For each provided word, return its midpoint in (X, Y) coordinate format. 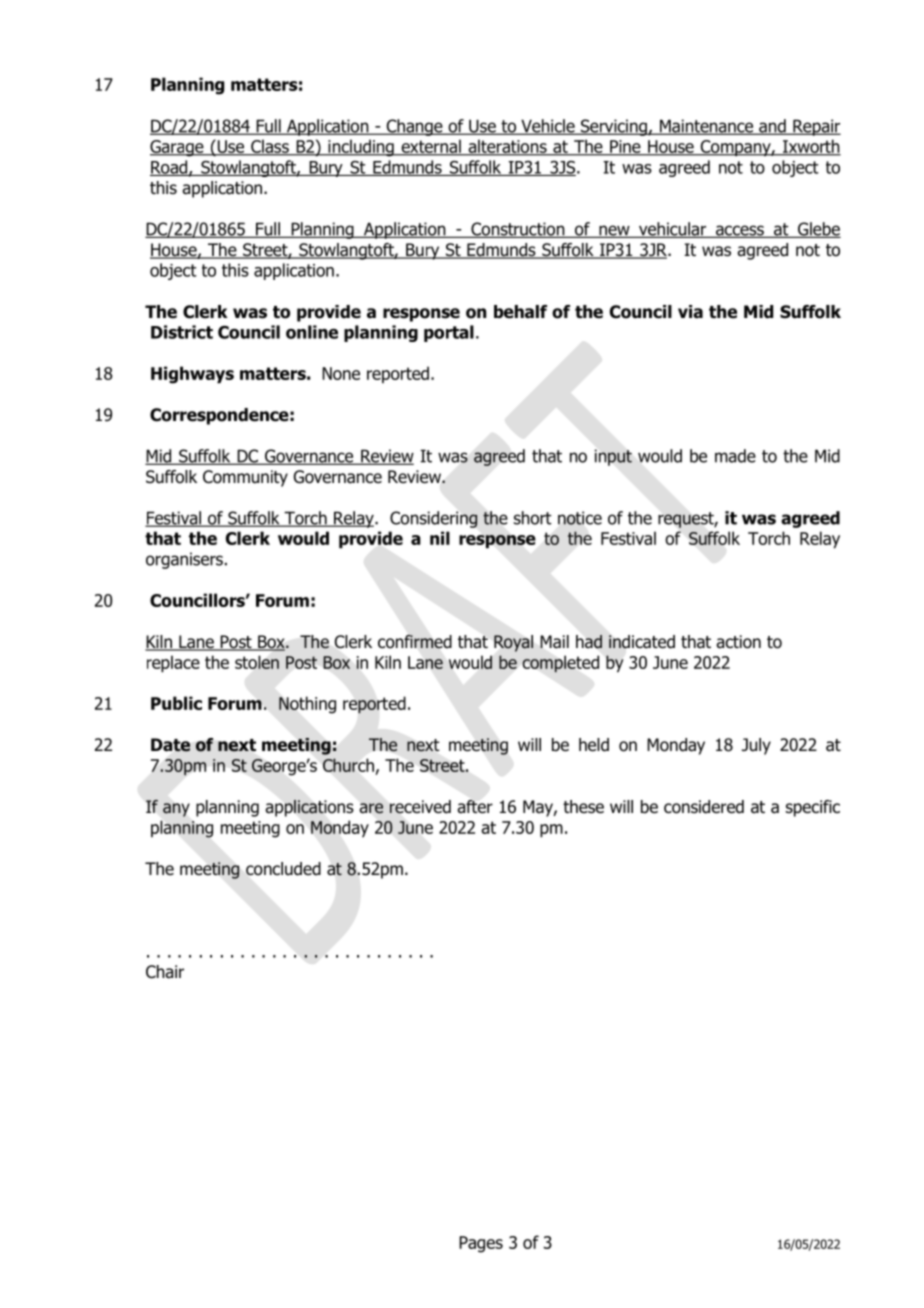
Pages (481, 1244)
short (533, 518)
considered (704, 807)
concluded (283, 869)
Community (245, 478)
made (735, 456)
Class (270, 147)
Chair (165, 972)
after (475, 807)
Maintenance (706, 127)
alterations (507, 147)
